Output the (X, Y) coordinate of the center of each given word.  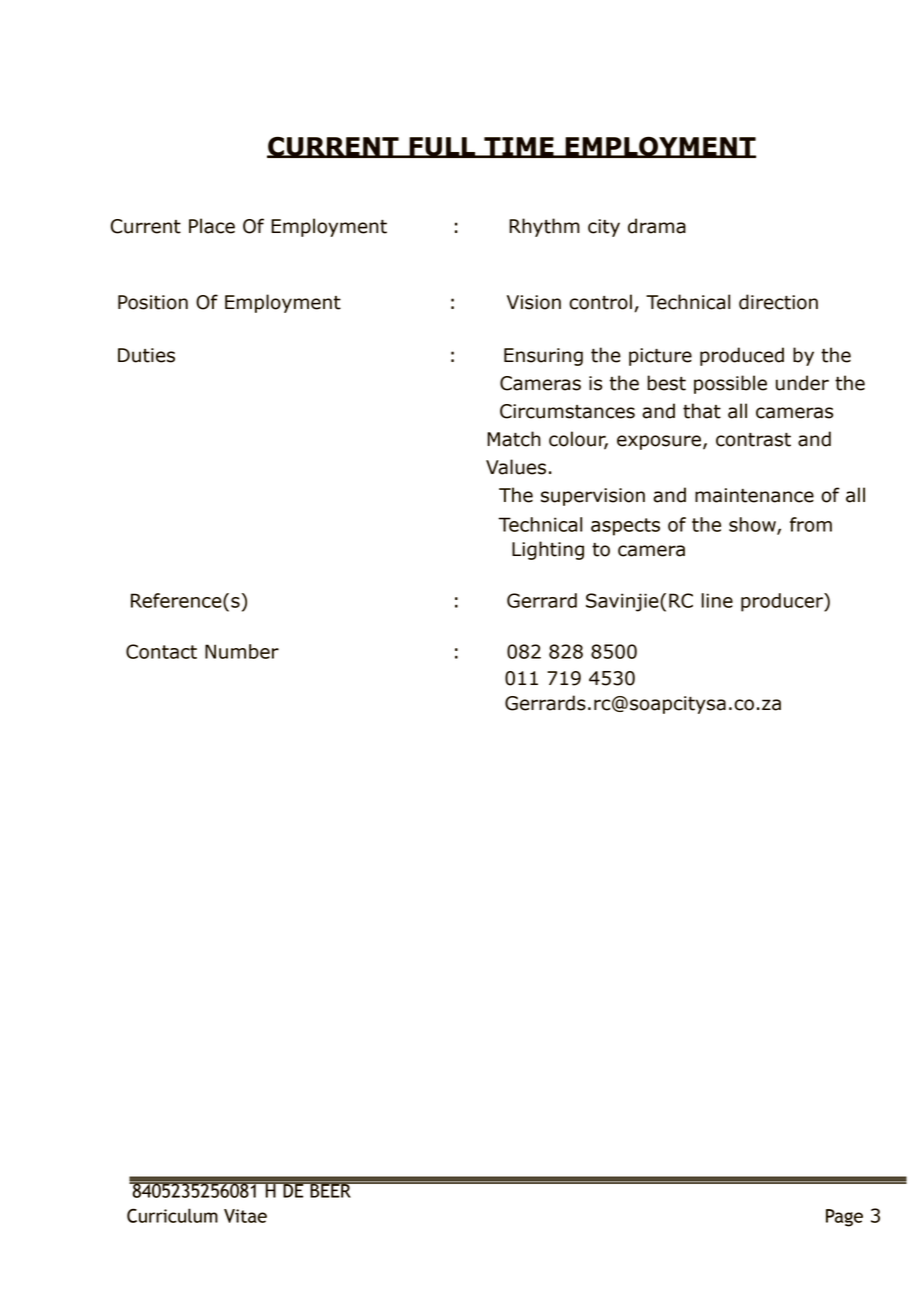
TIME (519, 147)
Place (212, 226)
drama (657, 226)
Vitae (245, 1216)
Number (242, 651)
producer (783, 602)
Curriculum (172, 1215)
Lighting (548, 550)
